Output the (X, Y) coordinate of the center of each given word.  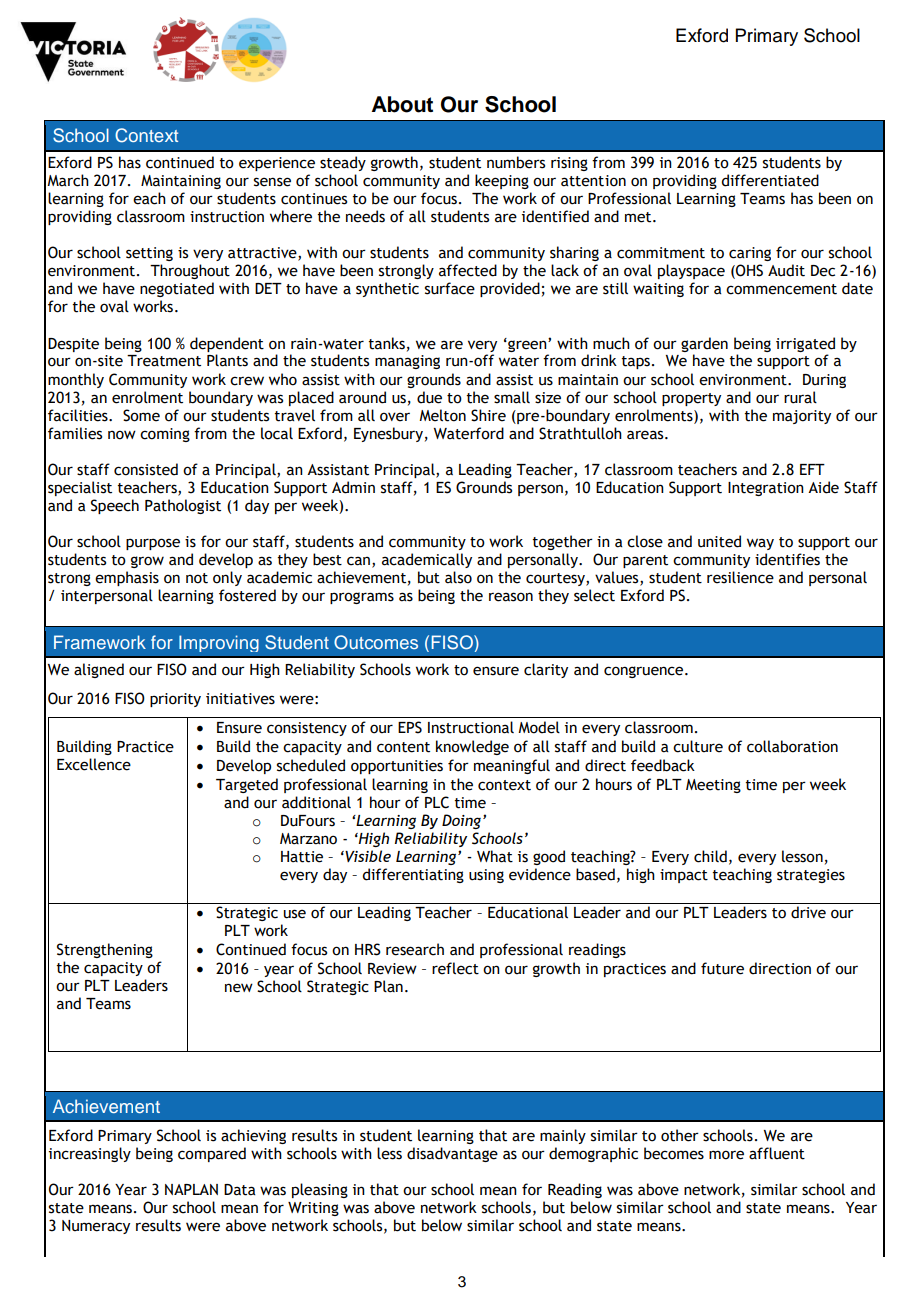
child (710, 856)
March (68, 180)
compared (212, 1154)
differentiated (770, 180)
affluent (777, 1153)
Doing (463, 821)
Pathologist (183, 506)
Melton (442, 415)
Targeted (247, 785)
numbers (516, 162)
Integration (766, 489)
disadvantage (452, 1154)
